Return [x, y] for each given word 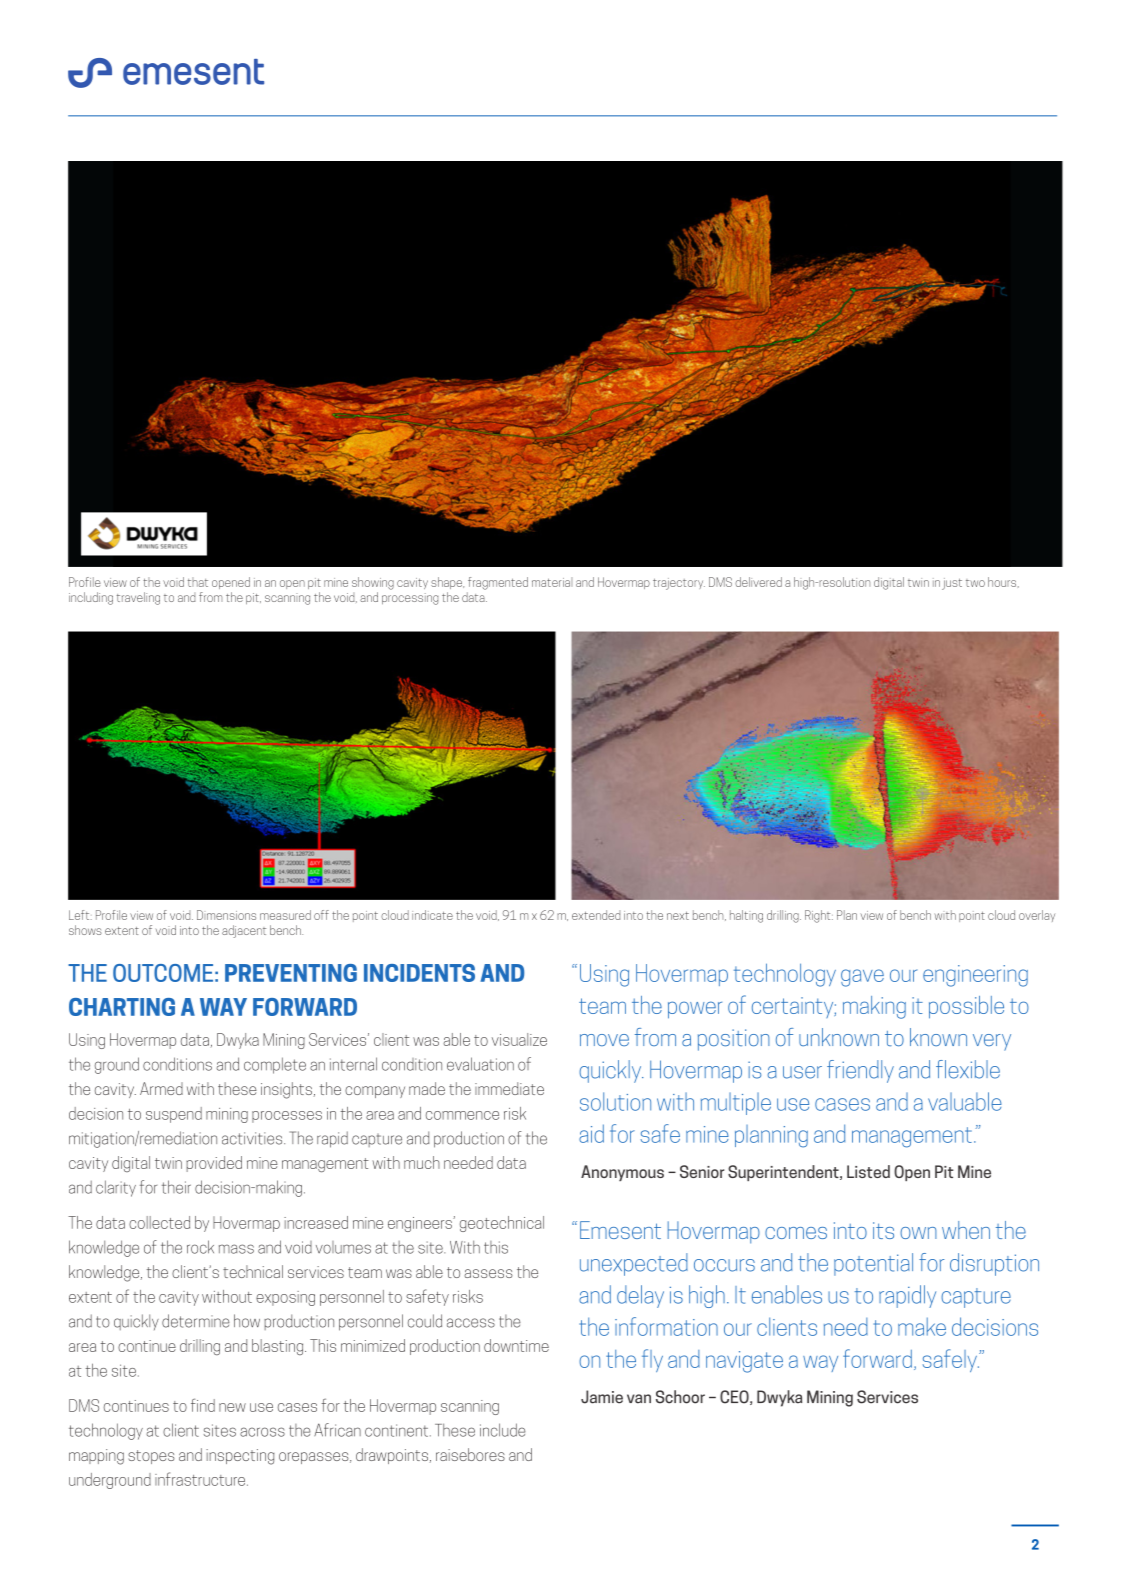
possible [966, 1007]
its [883, 1230]
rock [200, 1247]
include [503, 1430]
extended [596, 915]
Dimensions [226, 915]
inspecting [240, 1457]
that [198, 582]
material [552, 582]
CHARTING [122, 1007]
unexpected [634, 1264]
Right [819, 916]
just [952, 584]
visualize [519, 1039]
